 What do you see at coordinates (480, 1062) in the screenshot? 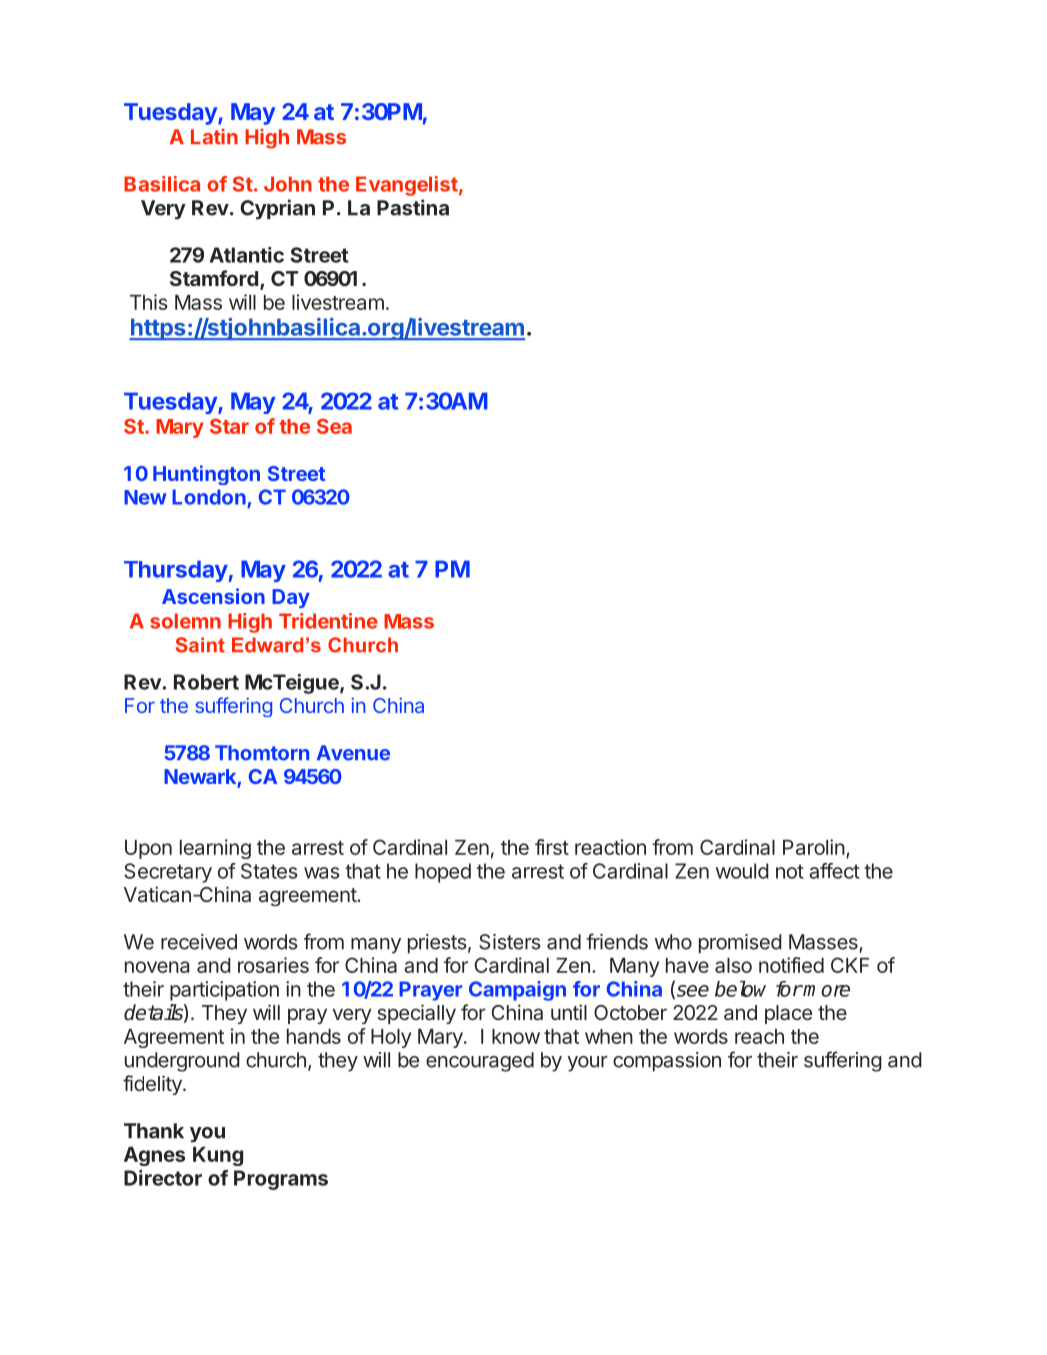
I see `encouraged` at bounding box center [480, 1062].
